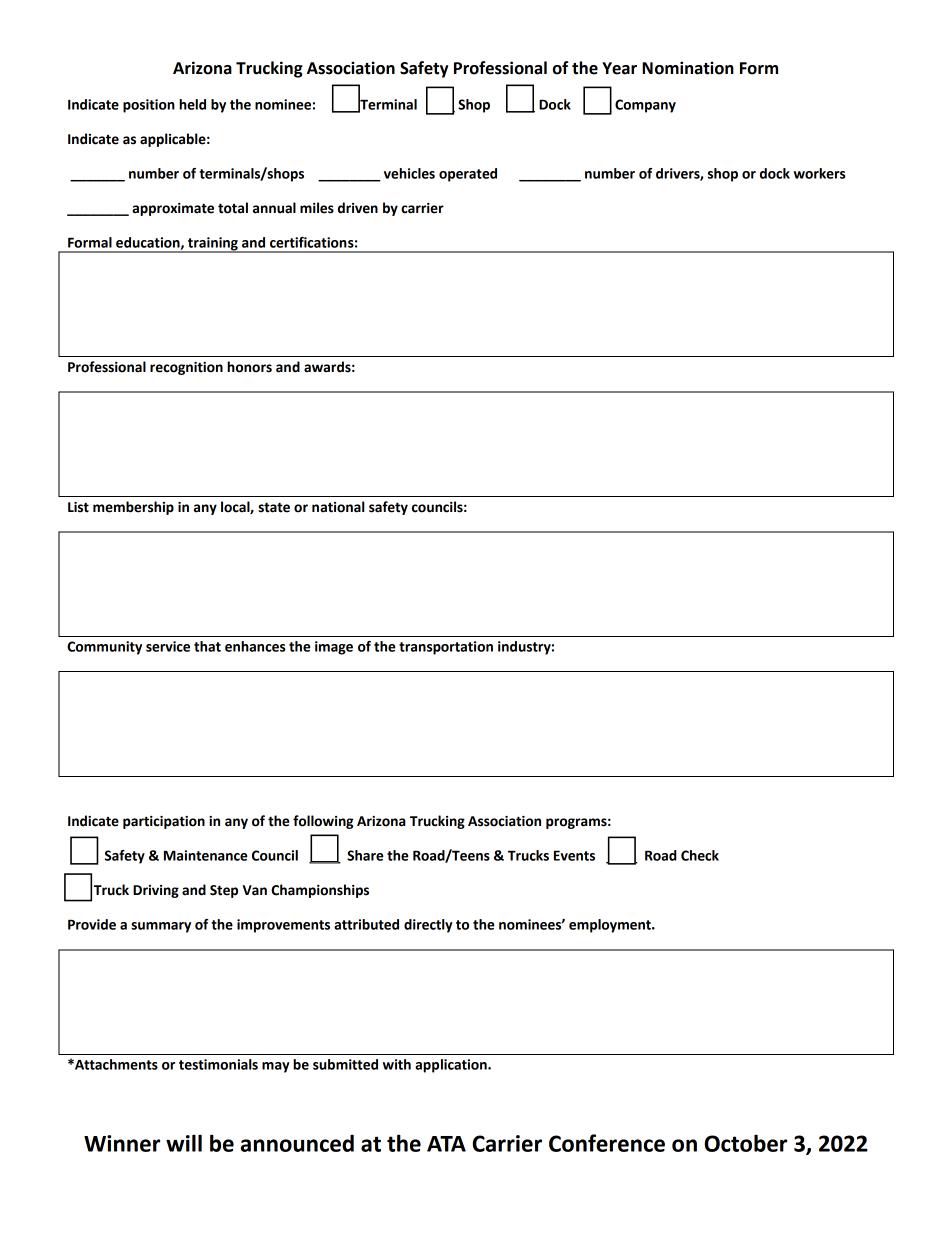 This screenshot has width=952, height=1233. I want to click on Maintenance, so click(206, 855).
